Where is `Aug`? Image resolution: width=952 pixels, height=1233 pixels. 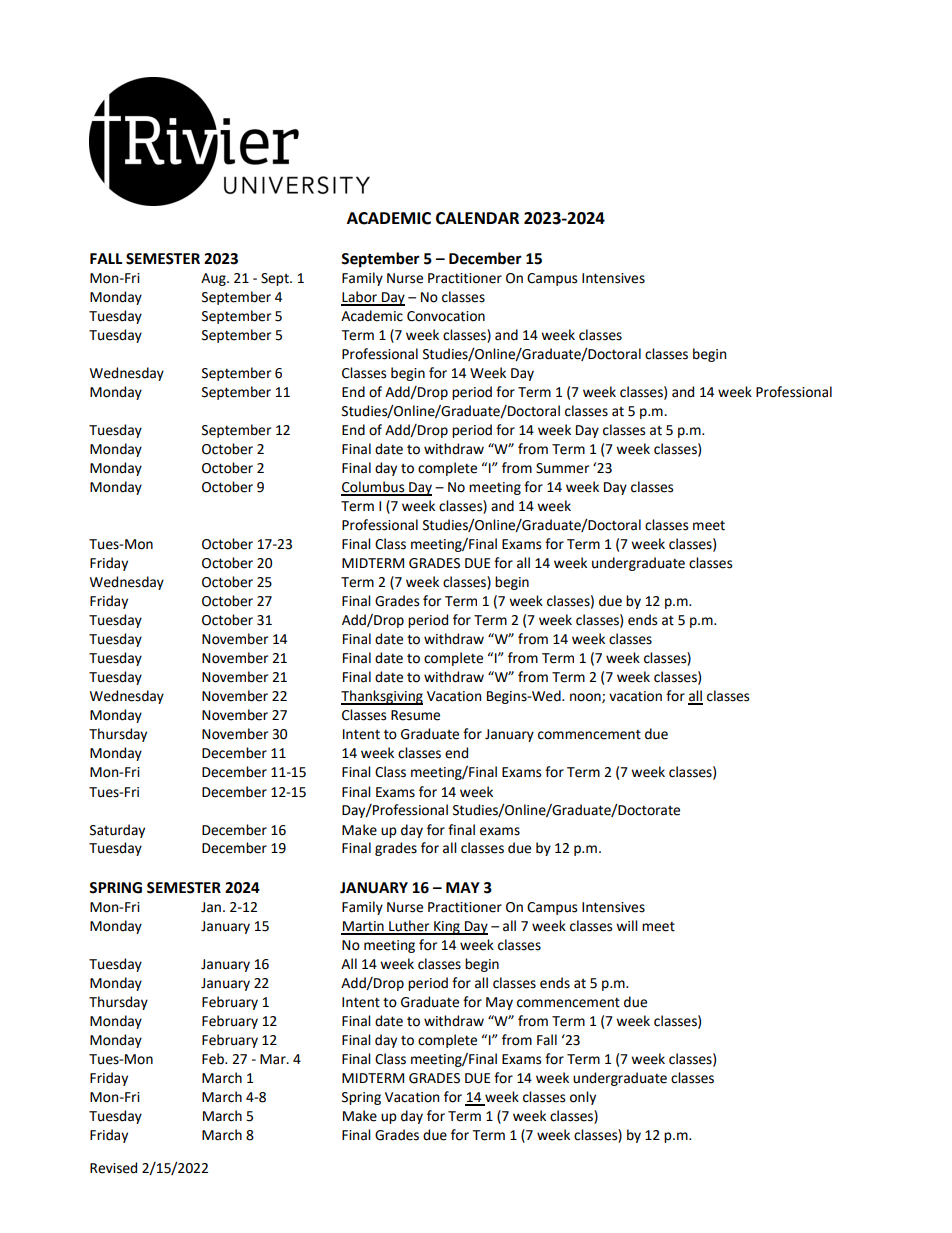
Aug is located at coordinates (214, 279).
